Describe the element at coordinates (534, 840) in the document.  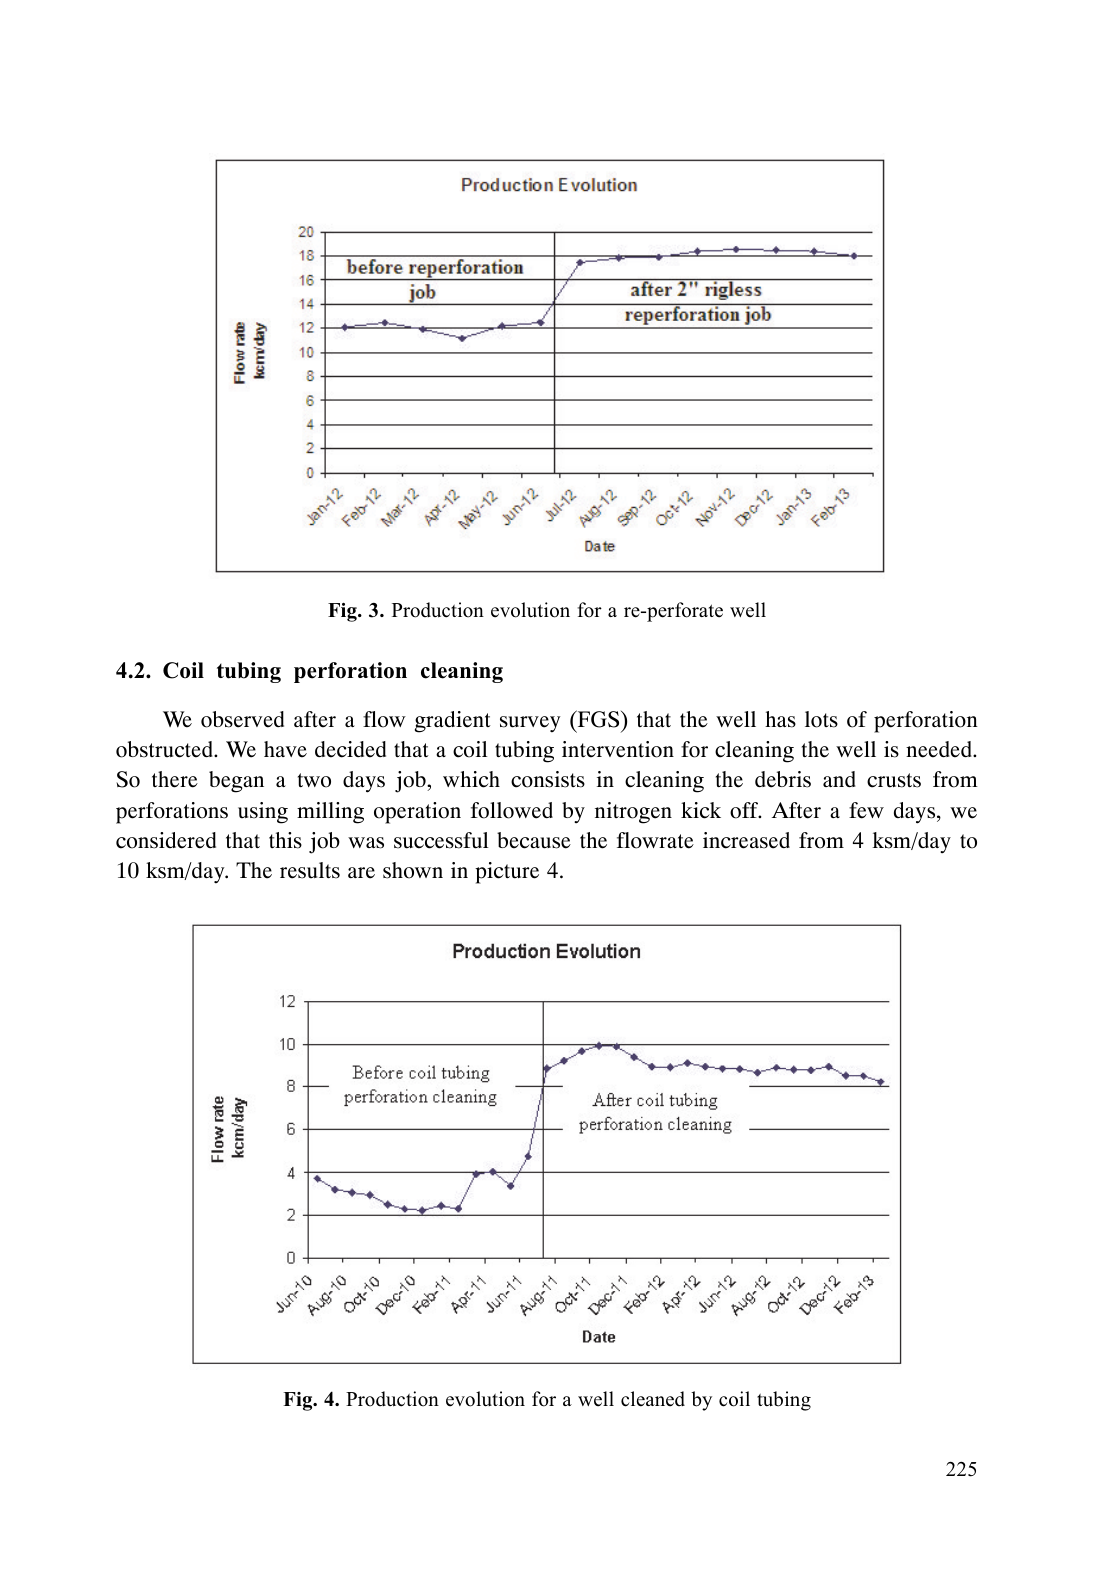
I see `because` at that location.
